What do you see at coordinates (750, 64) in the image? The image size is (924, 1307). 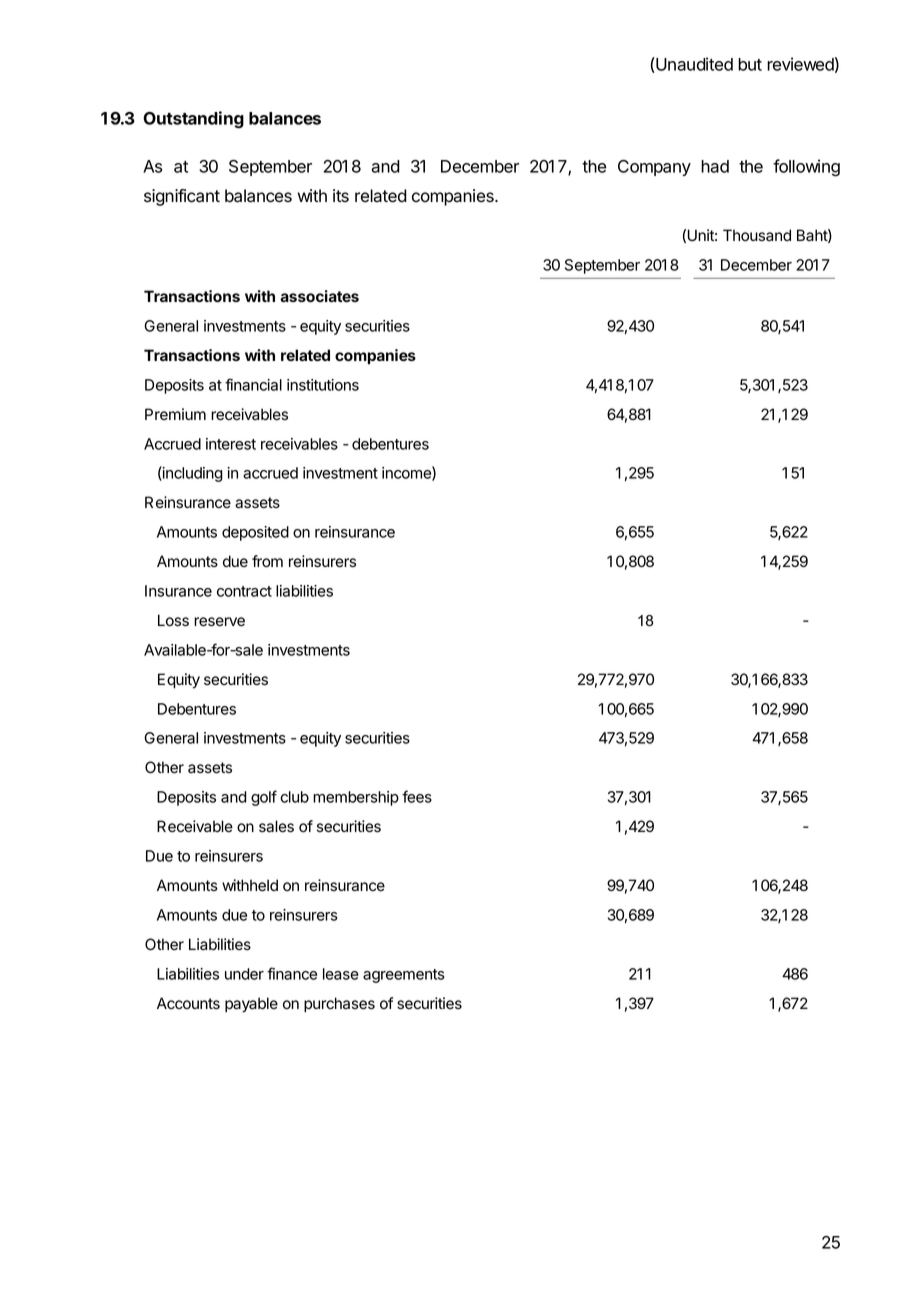 I see `but` at bounding box center [750, 64].
